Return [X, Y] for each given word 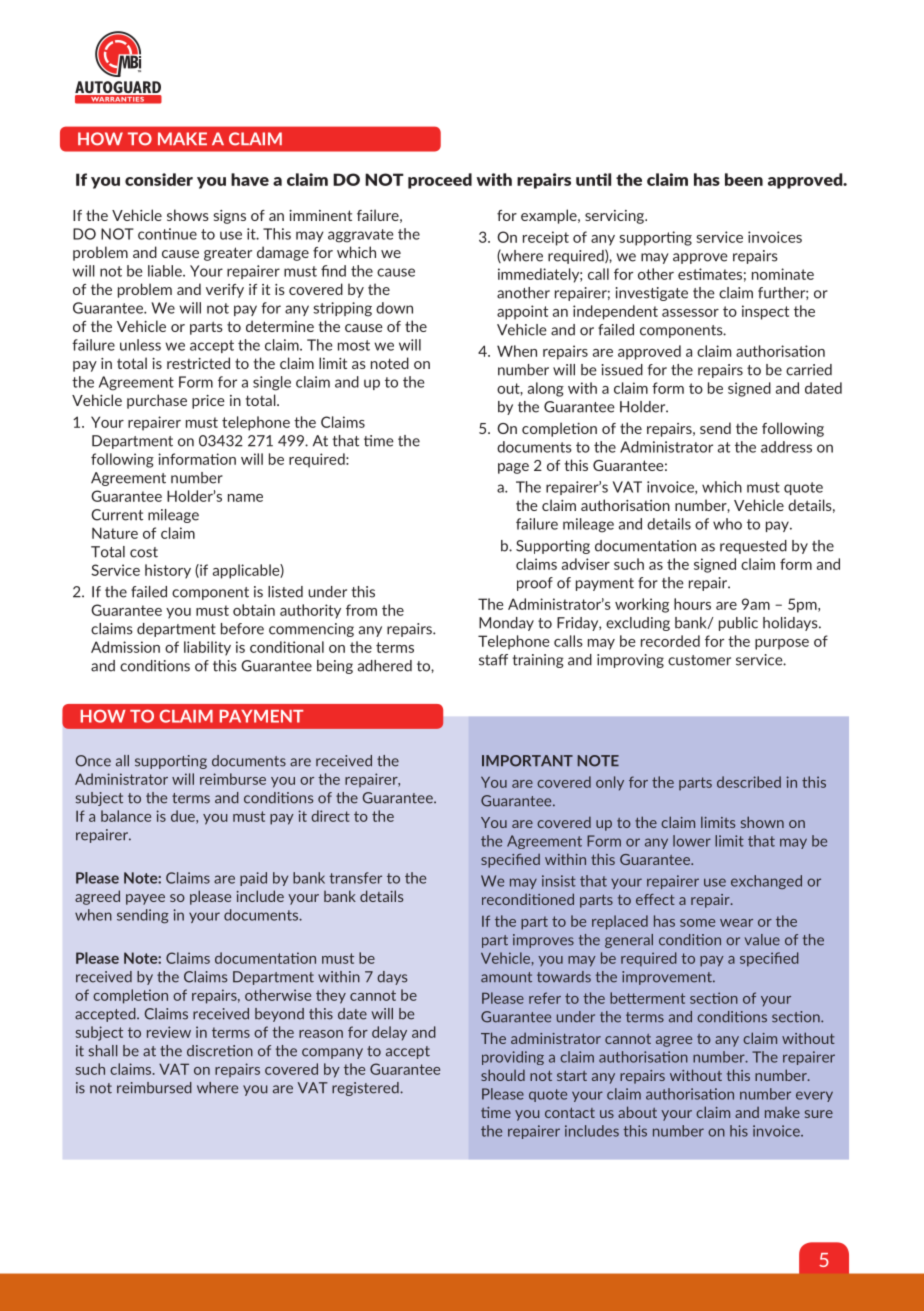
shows [188, 215]
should [503, 1075]
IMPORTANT [527, 761]
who [727, 524]
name [245, 498]
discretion [220, 1051]
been [744, 179]
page [513, 468]
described [749, 782]
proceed [440, 181]
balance [126, 816]
